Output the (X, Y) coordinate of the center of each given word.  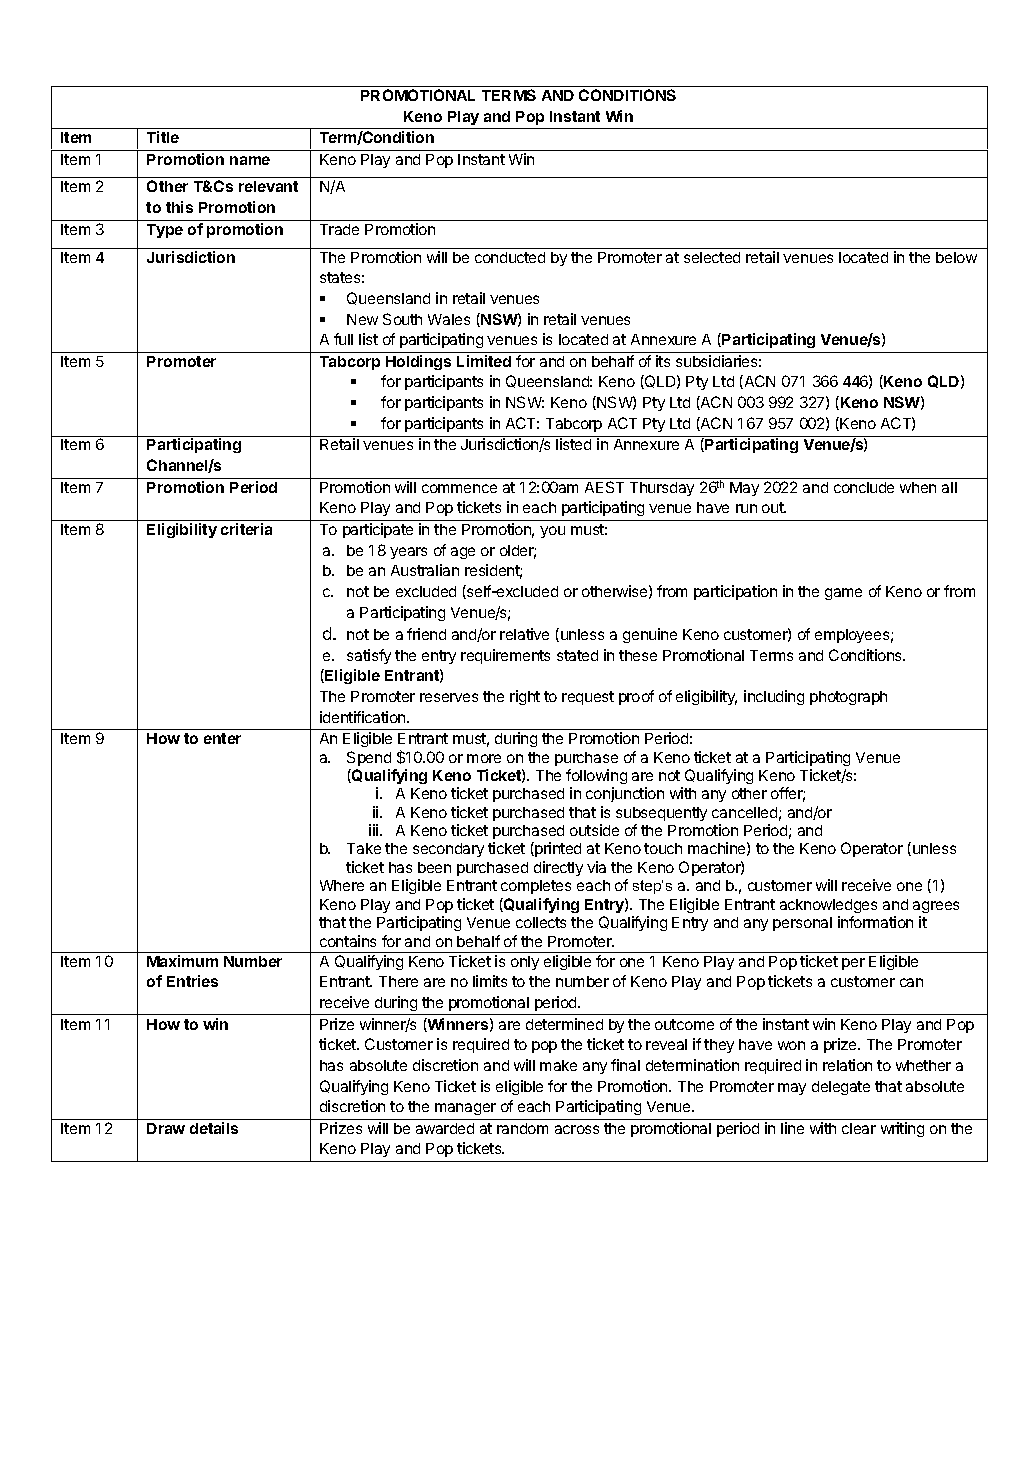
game (843, 594)
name (250, 160)
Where (342, 885)
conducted (510, 257)
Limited (484, 361)
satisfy (369, 656)
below (956, 257)
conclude (864, 487)
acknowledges (828, 906)
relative (524, 634)
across (577, 1129)
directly (558, 868)
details (214, 1128)
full (343, 339)
